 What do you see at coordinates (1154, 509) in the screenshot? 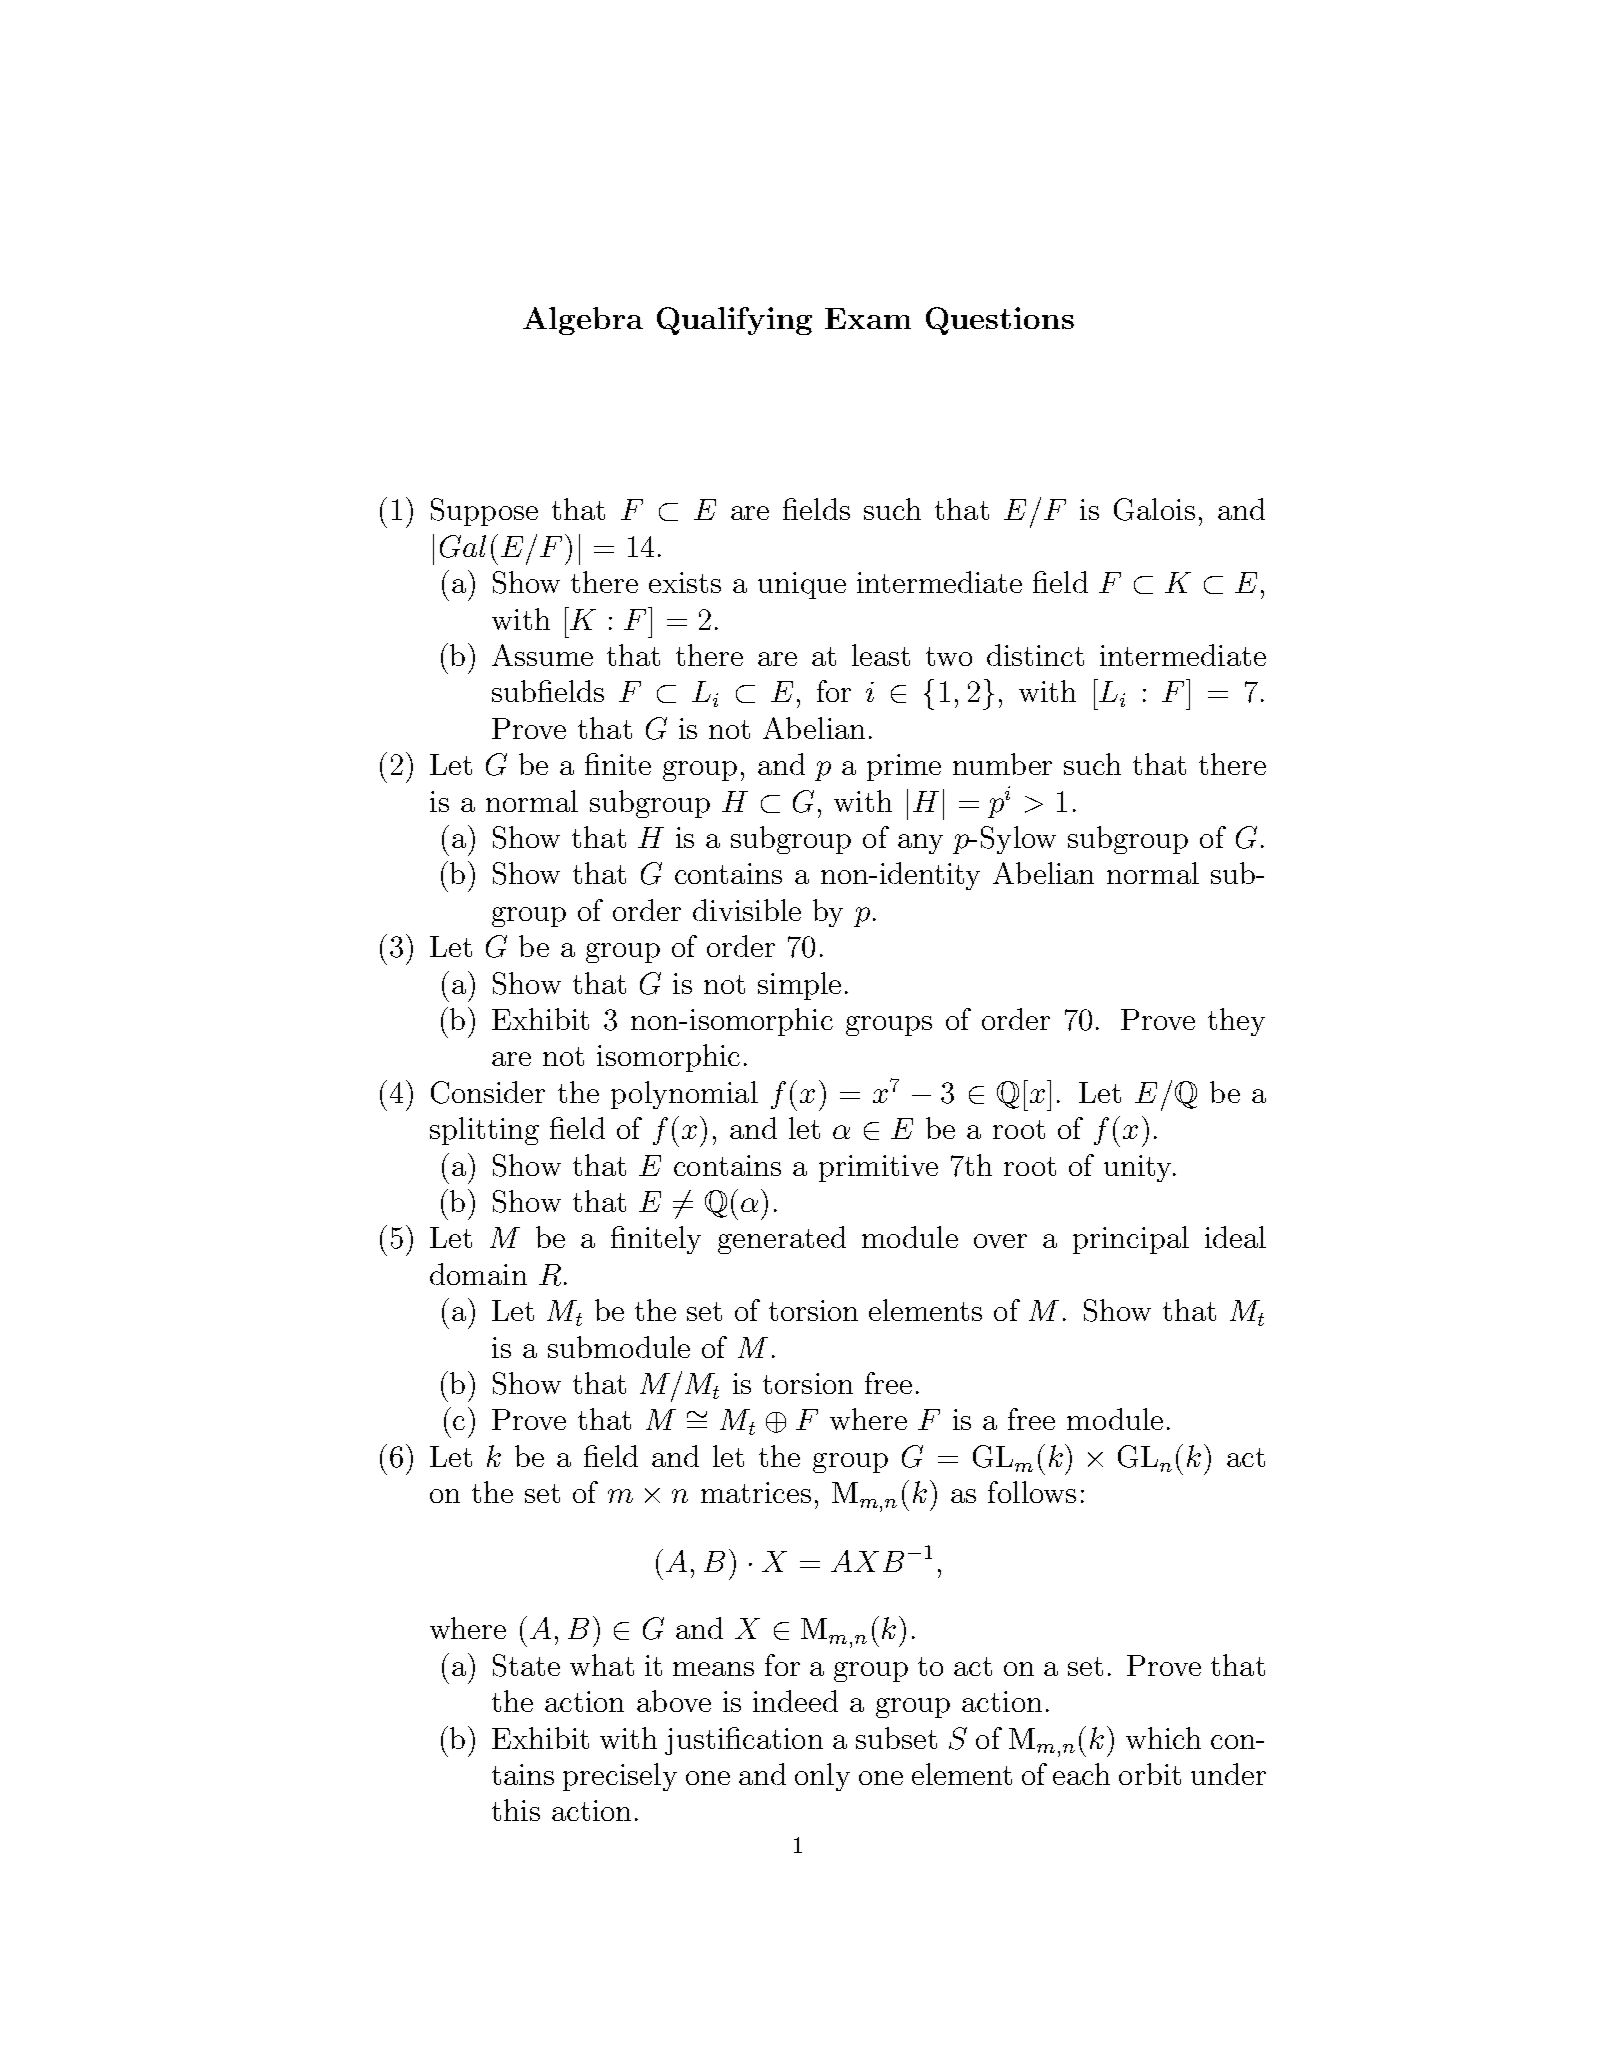
I see `Galois` at bounding box center [1154, 509].
